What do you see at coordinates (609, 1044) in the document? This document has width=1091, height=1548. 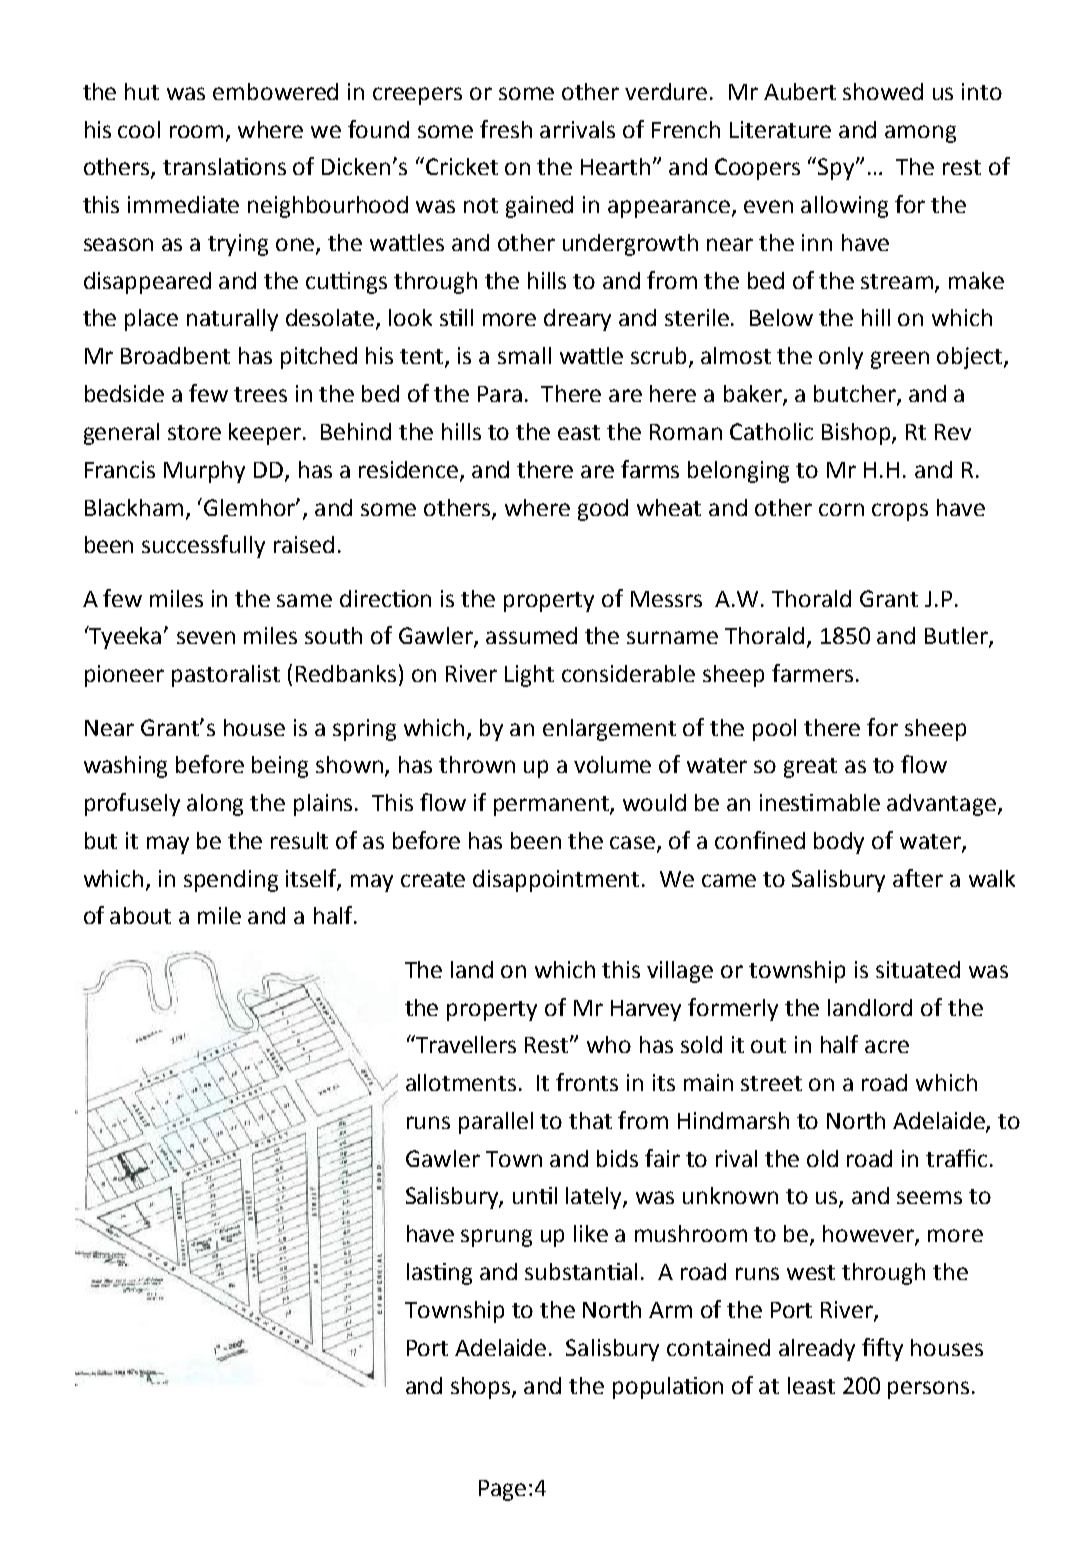 I see `who` at bounding box center [609, 1044].
